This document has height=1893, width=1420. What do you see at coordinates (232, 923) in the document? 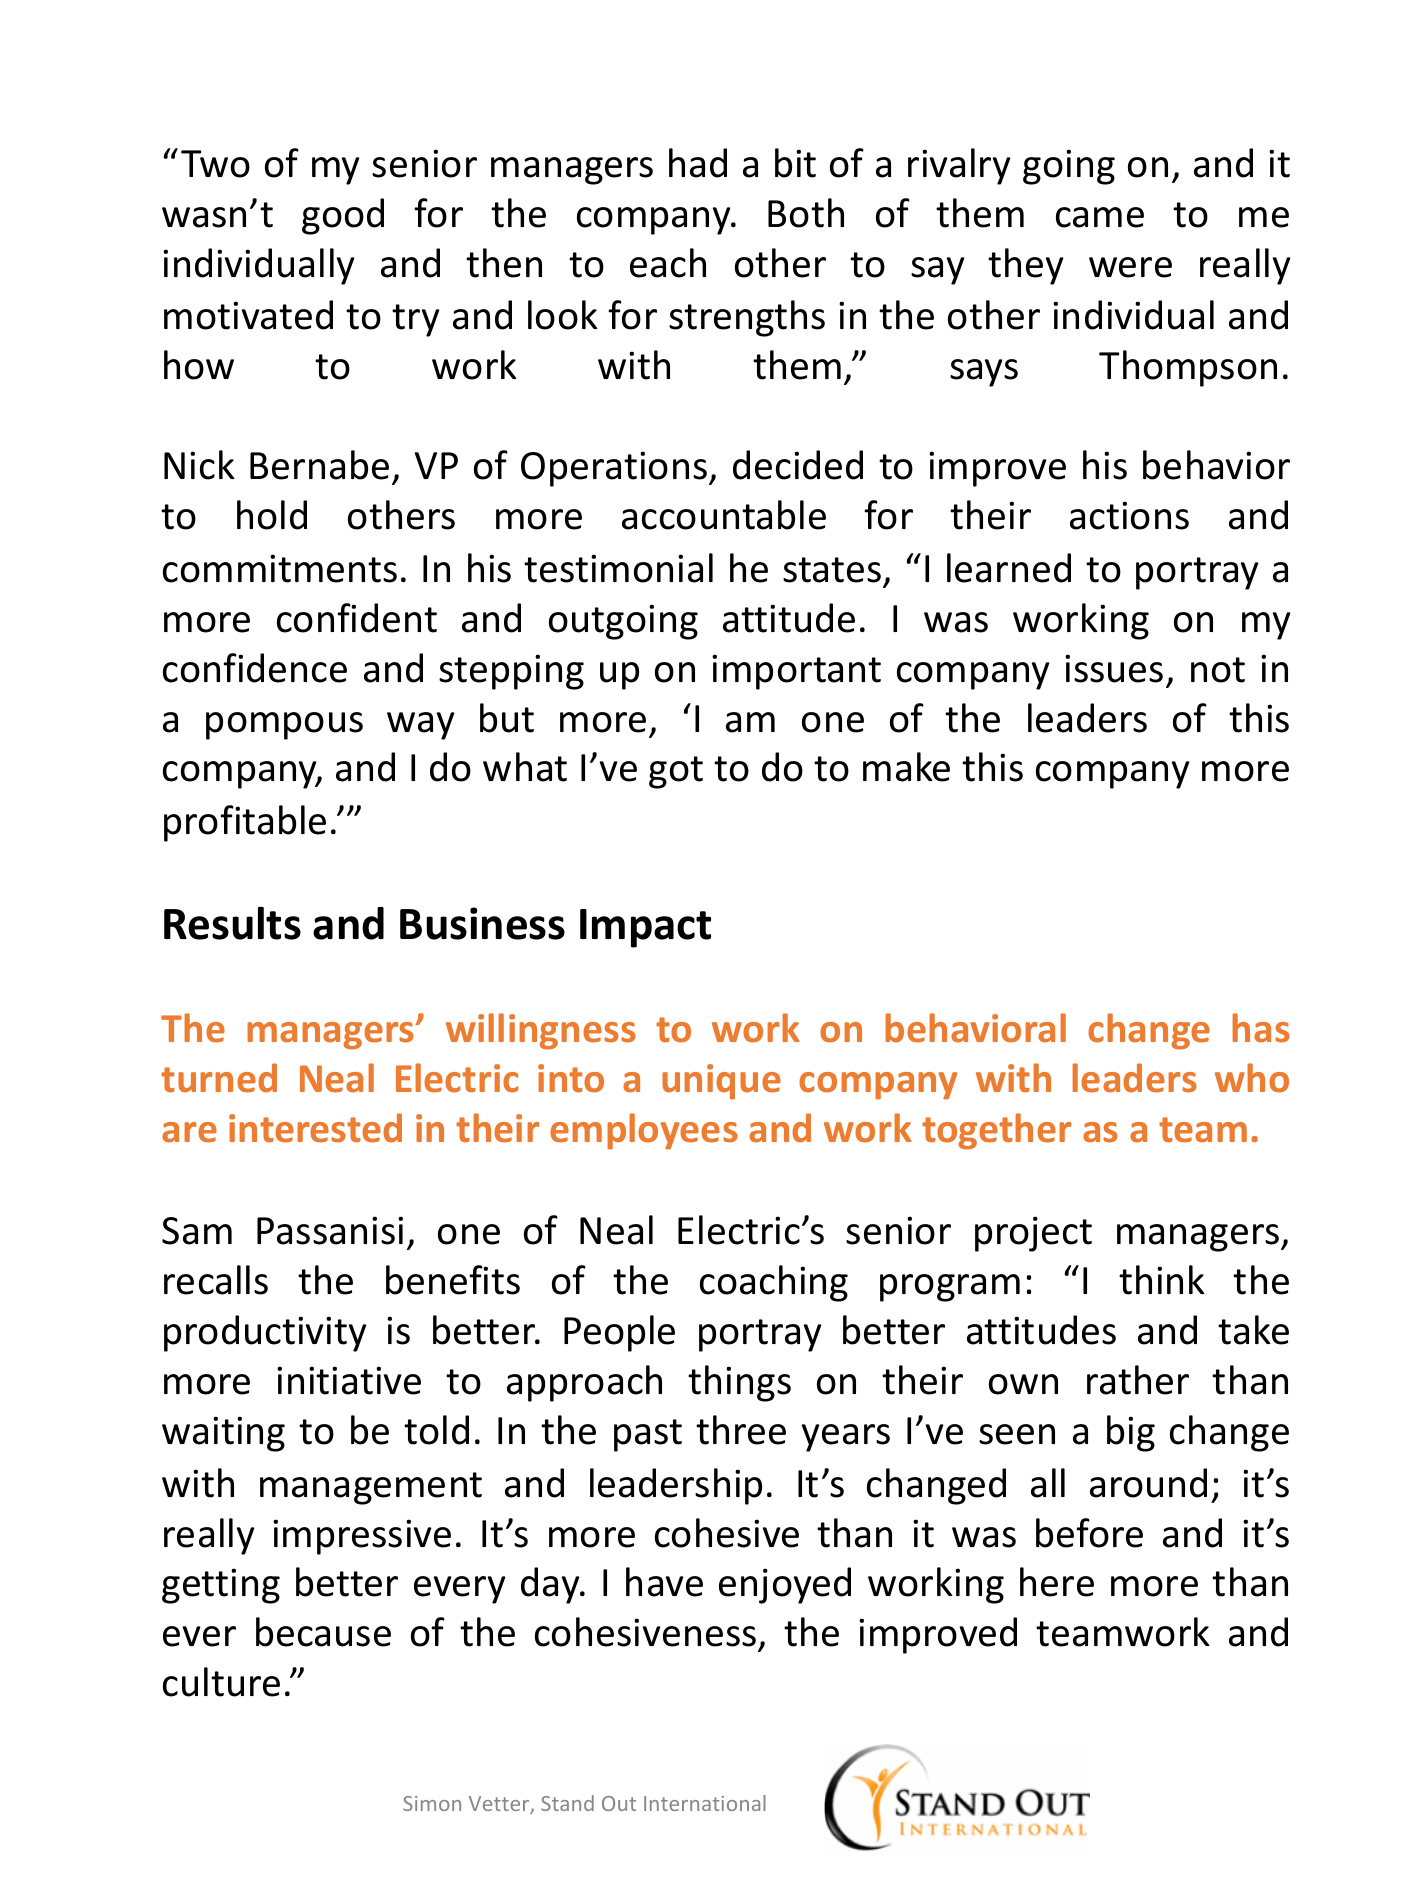
I see `Results` at bounding box center [232, 923].
